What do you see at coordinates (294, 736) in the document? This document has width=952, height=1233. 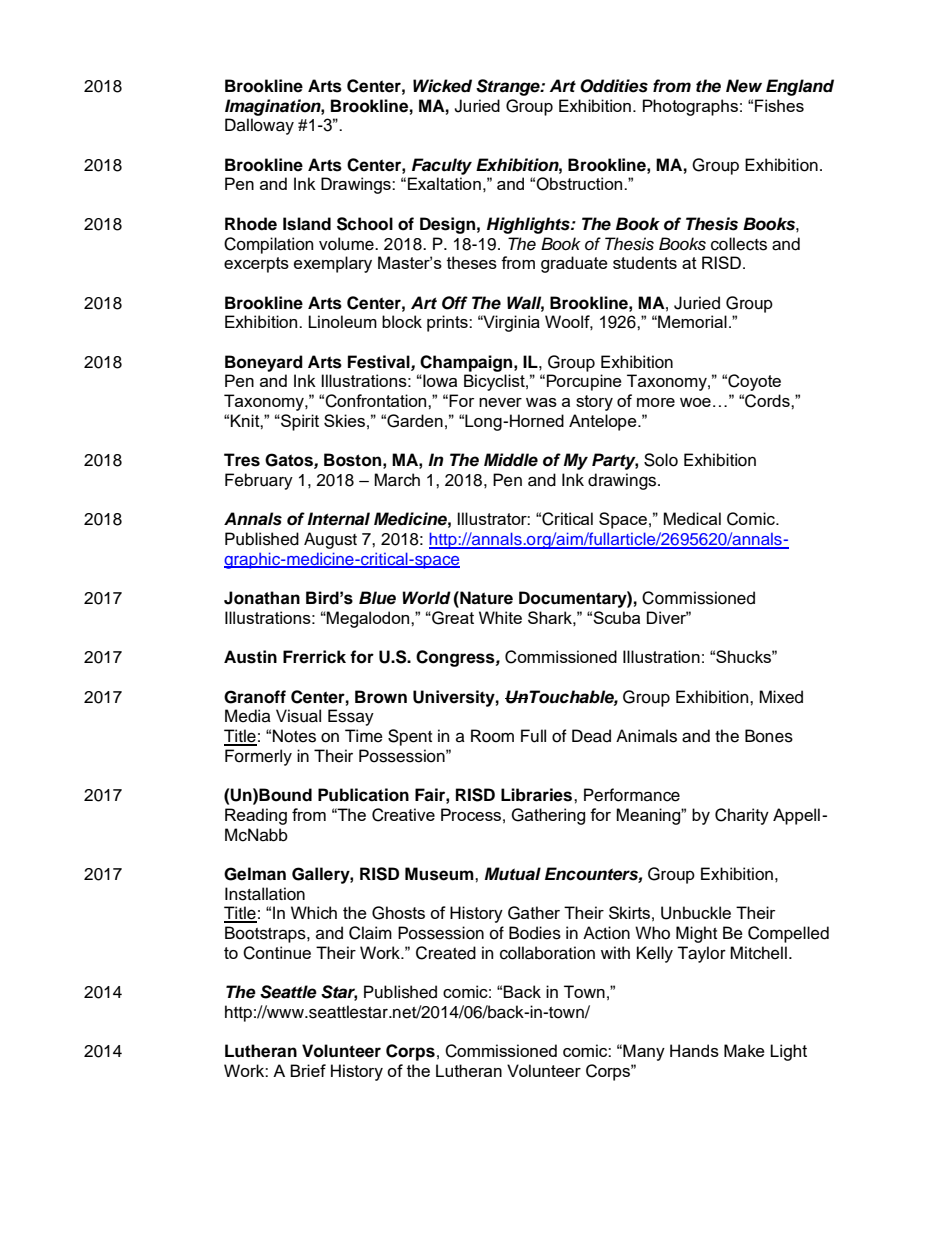 I see `Notes` at bounding box center [294, 736].
